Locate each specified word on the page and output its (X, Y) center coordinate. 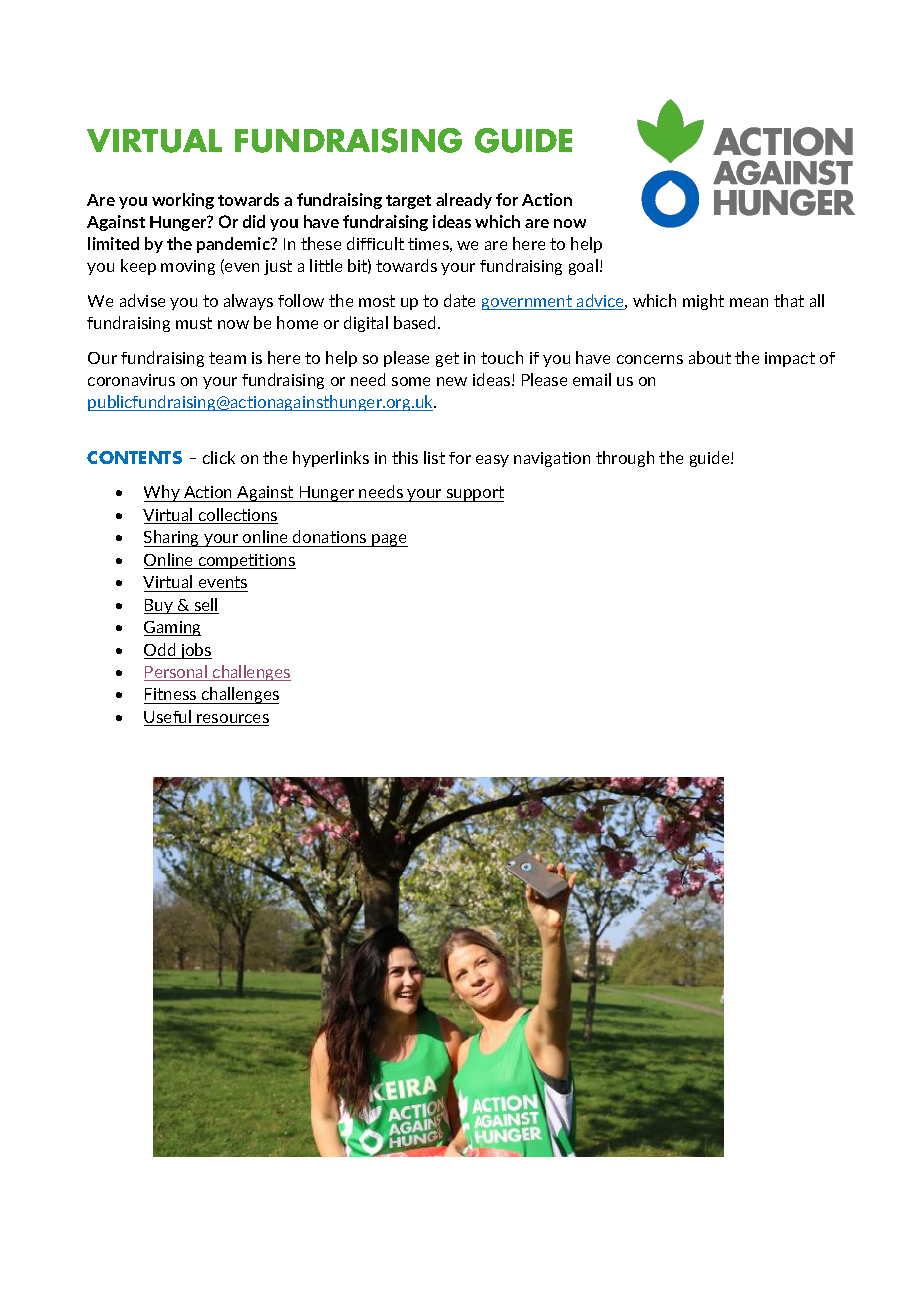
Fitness (170, 694)
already (464, 201)
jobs (195, 651)
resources (232, 720)
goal (583, 267)
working (183, 201)
